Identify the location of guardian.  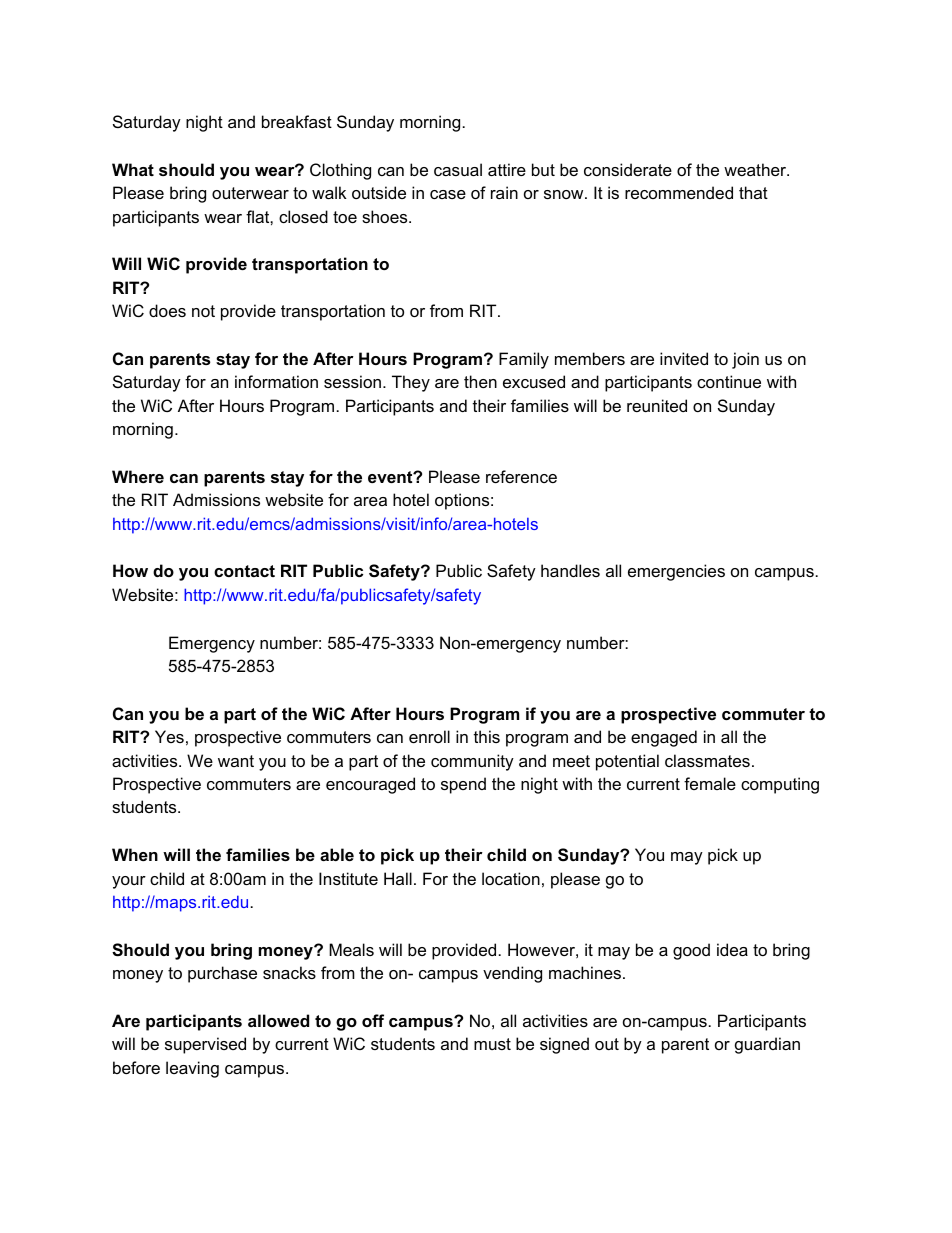
(767, 1045).
